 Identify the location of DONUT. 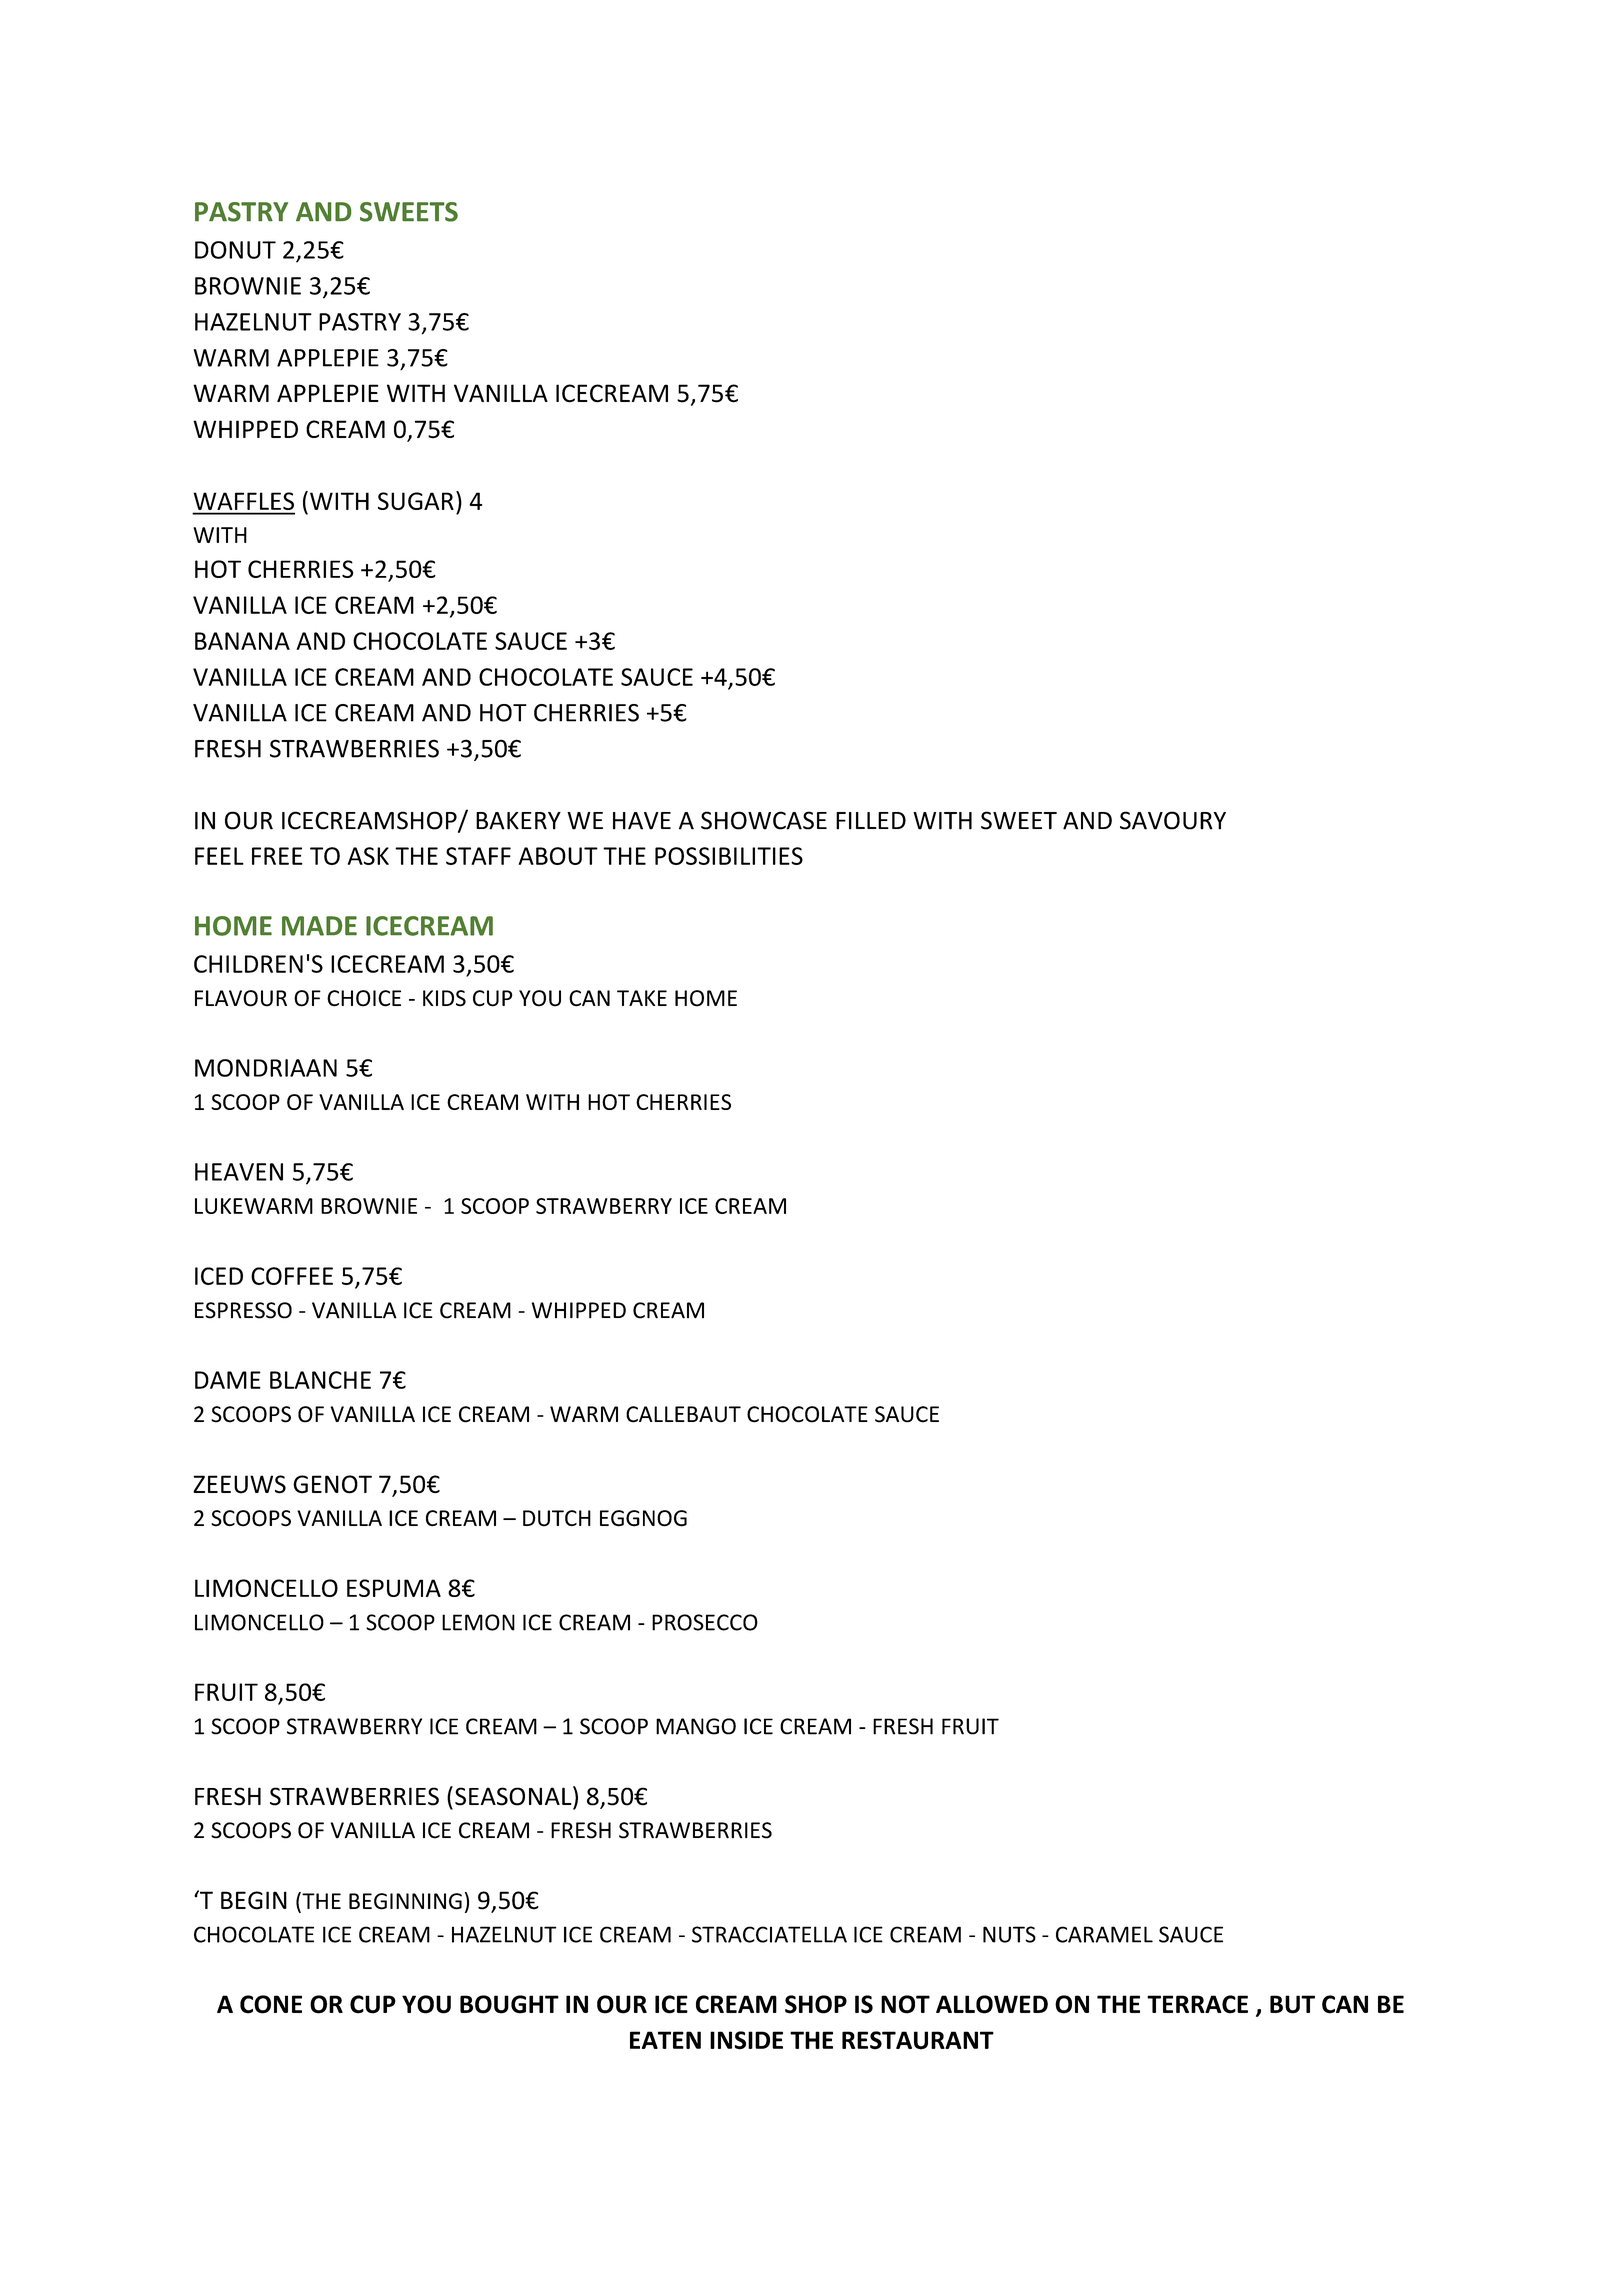
(235, 250).
